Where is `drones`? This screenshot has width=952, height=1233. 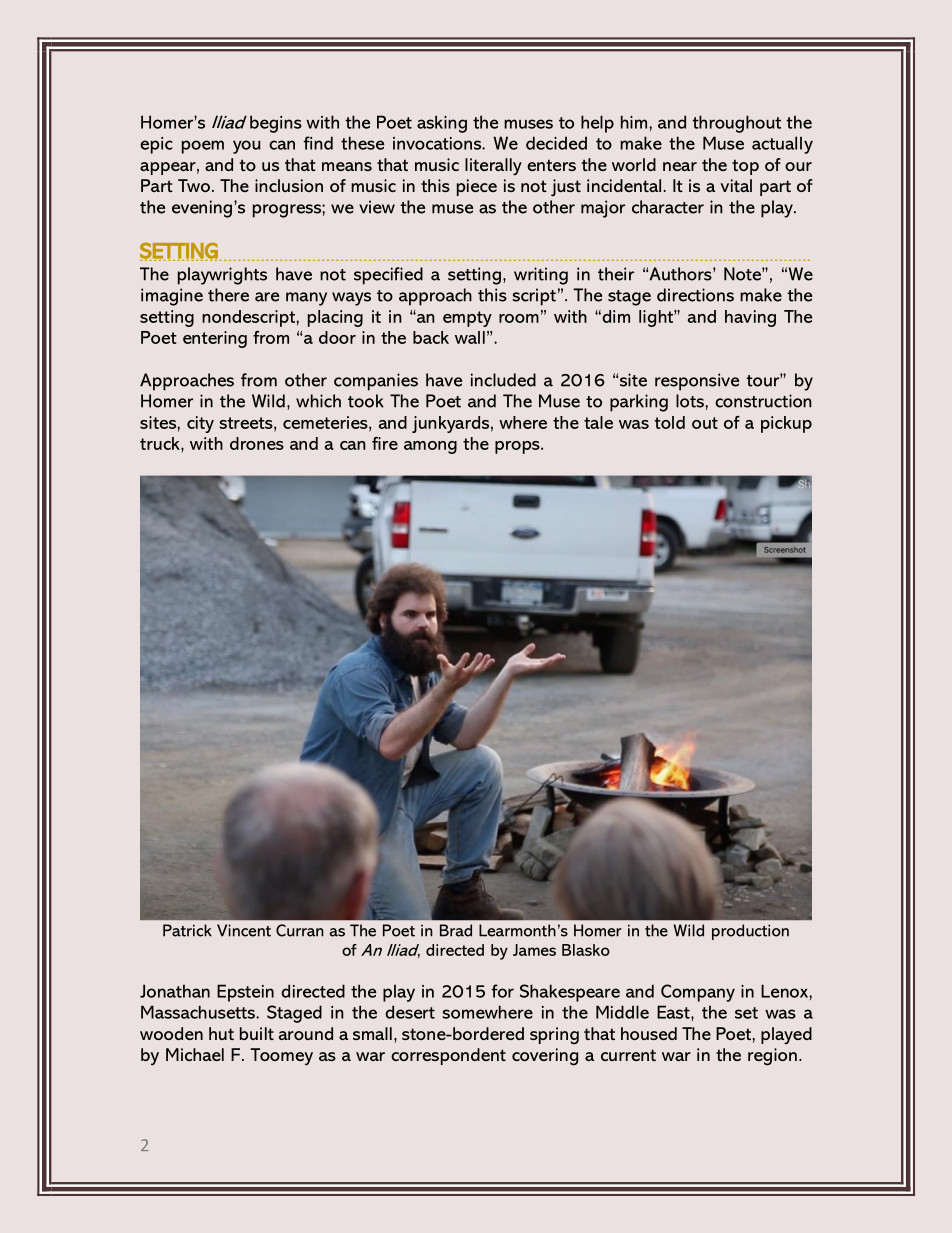 drones is located at coordinates (257, 443).
